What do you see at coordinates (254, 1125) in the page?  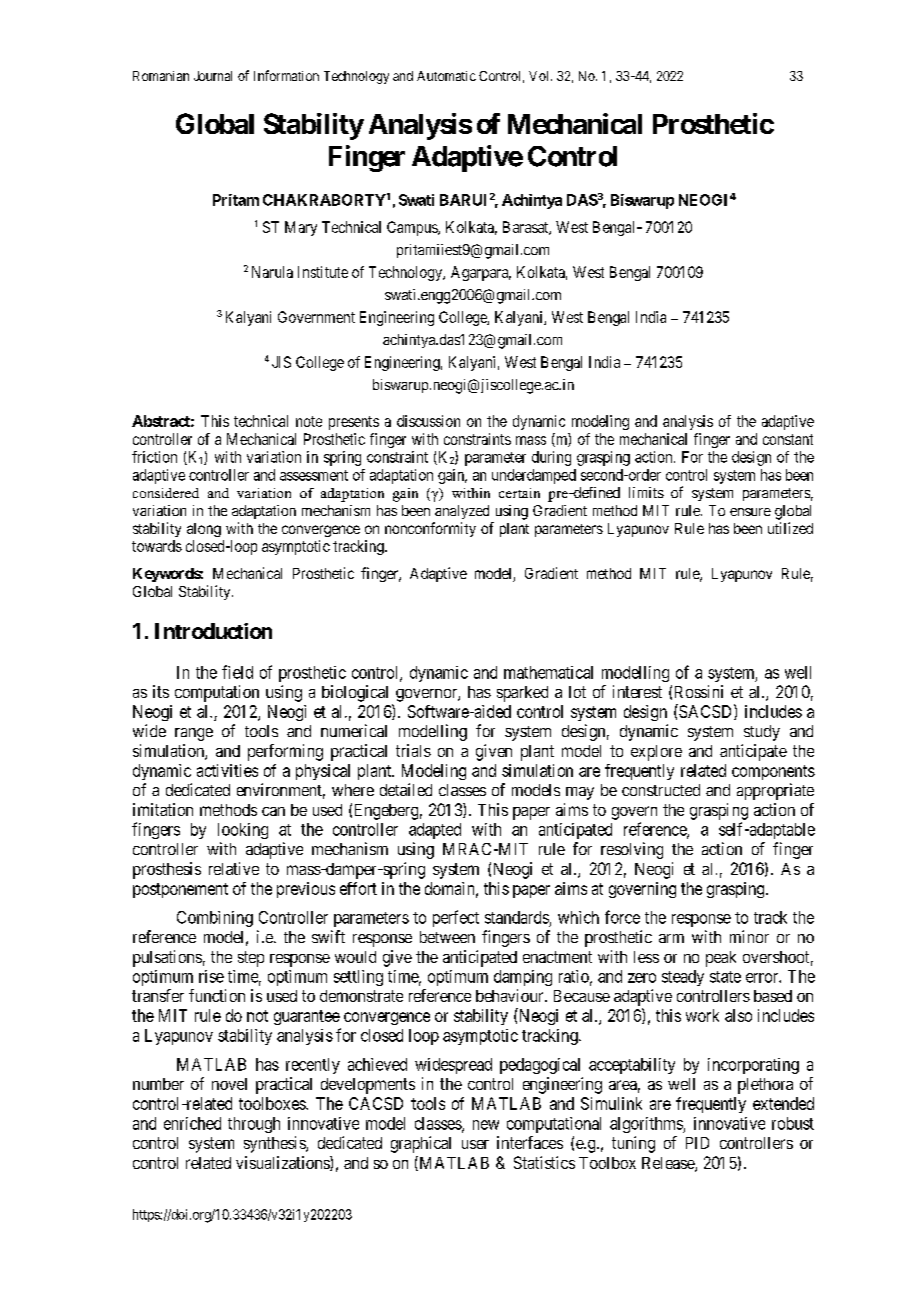 I see `through` at bounding box center [254, 1125].
